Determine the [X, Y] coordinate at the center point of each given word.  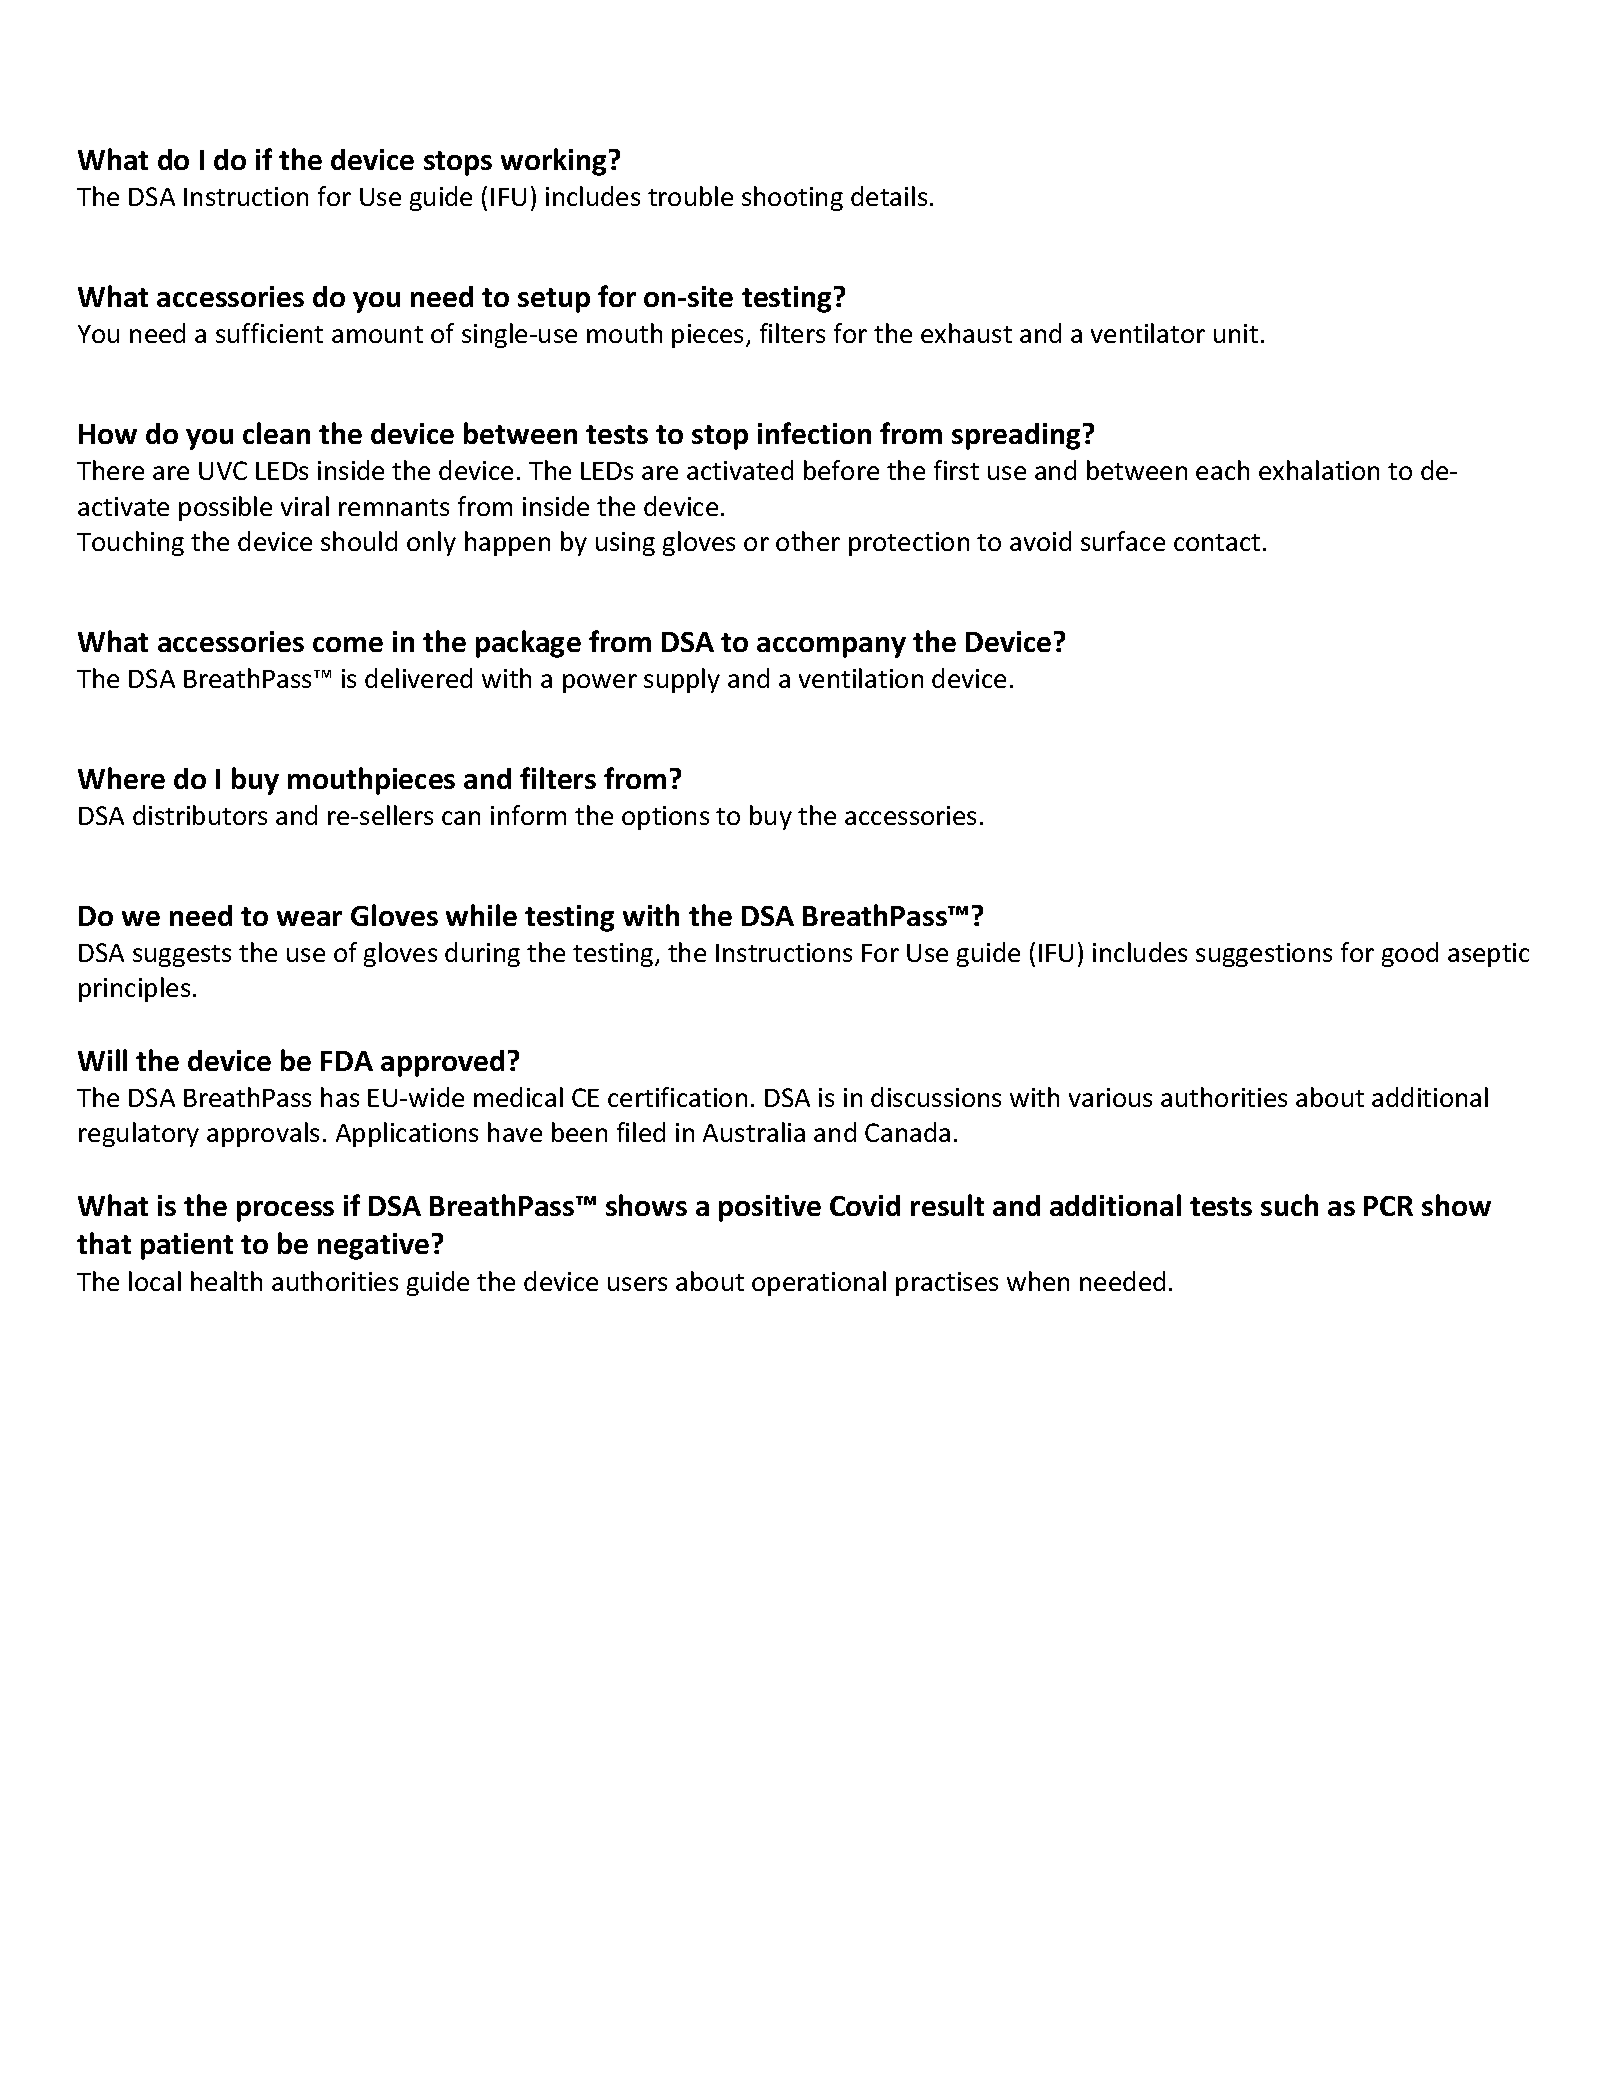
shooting [792, 198]
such [1289, 1205]
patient [187, 1246]
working [553, 162]
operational [819, 1283]
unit [1236, 333]
